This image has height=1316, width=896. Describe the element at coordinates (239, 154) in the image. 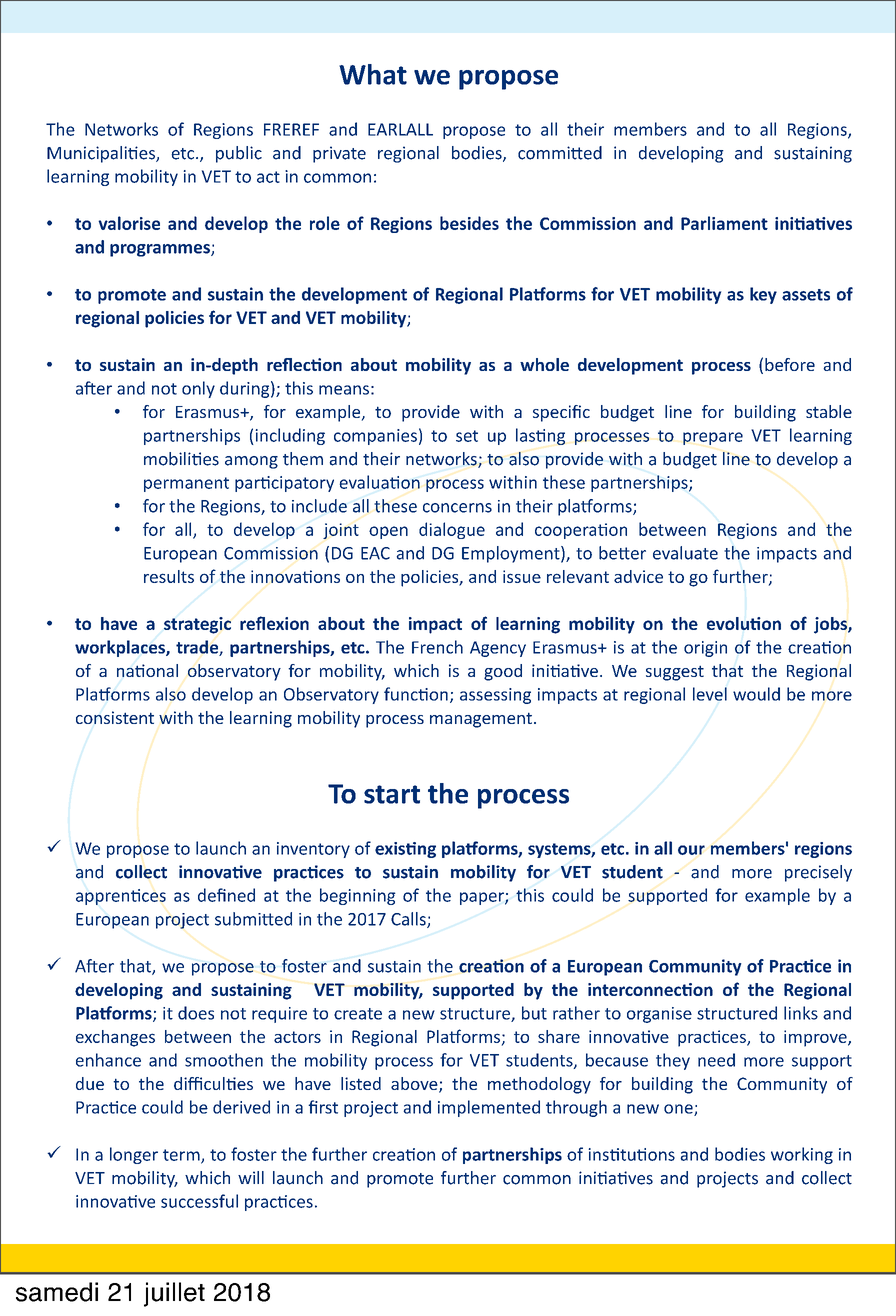

I see `public` at that location.
